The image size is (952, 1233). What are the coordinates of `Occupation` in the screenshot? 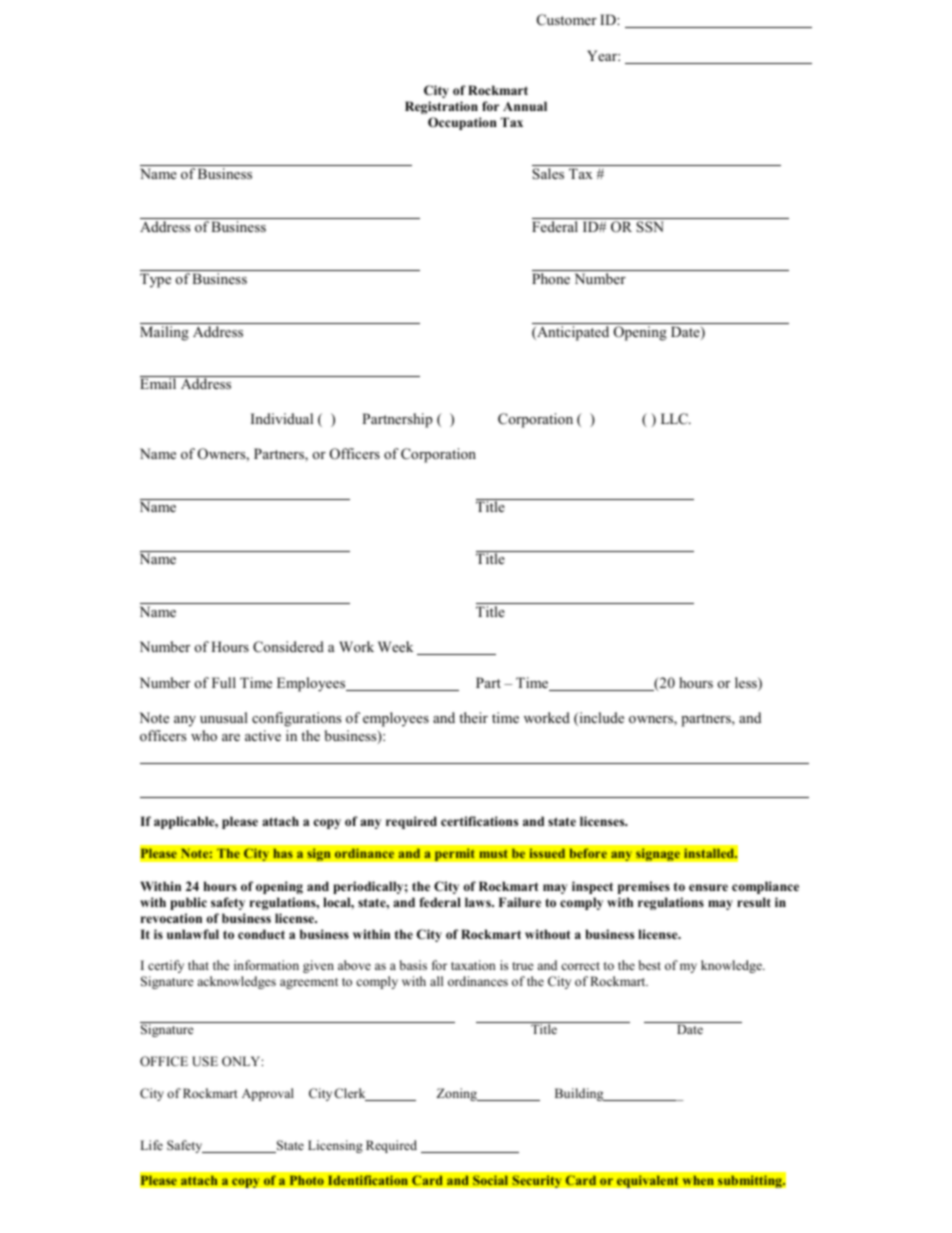 It's located at (462, 123).
